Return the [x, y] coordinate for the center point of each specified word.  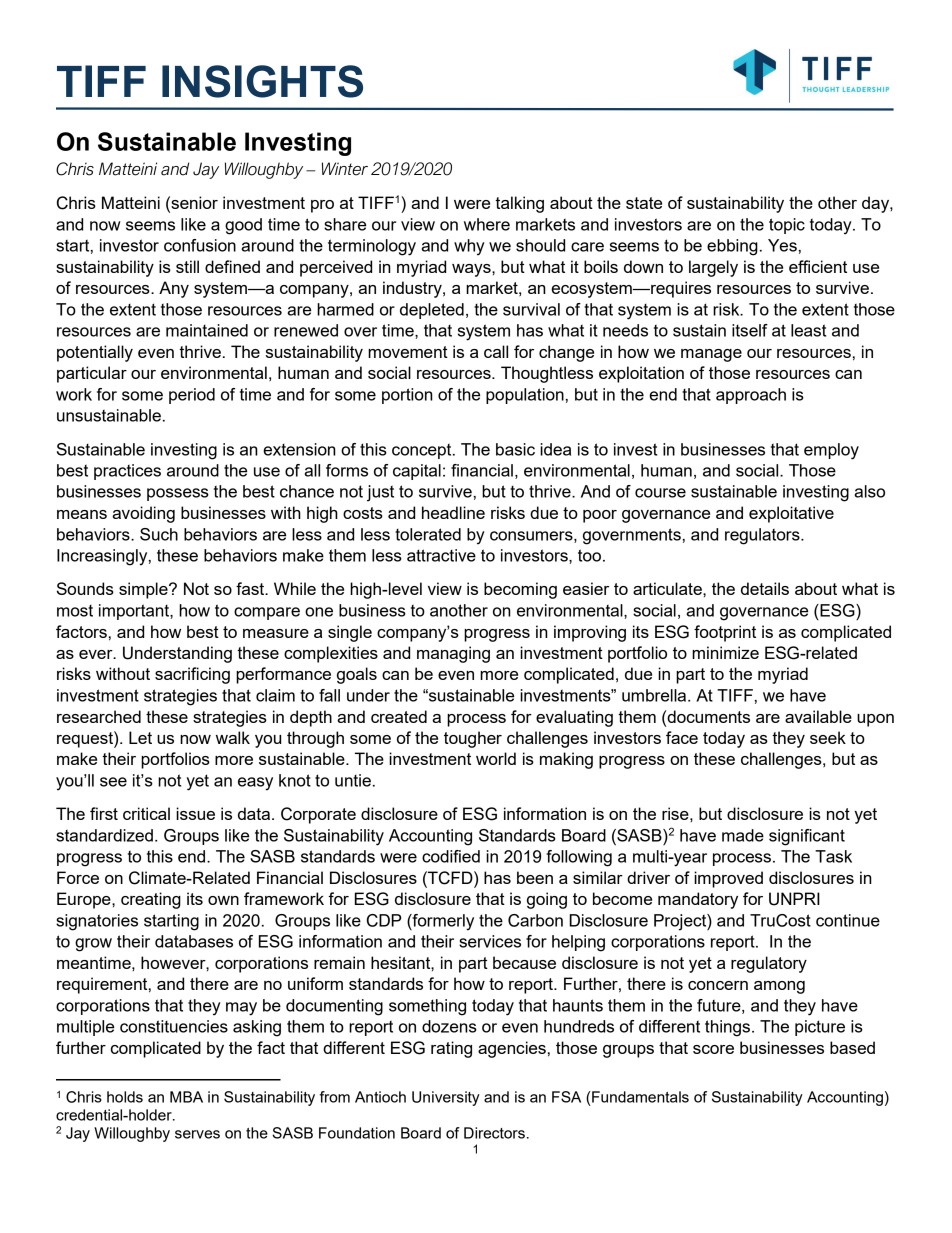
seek [828, 737]
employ [831, 451]
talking [519, 204]
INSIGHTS [262, 81]
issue [195, 813]
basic [515, 449]
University [446, 1098]
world [496, 758]
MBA [186, 1097]
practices [127, 472]
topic [787, 226]
